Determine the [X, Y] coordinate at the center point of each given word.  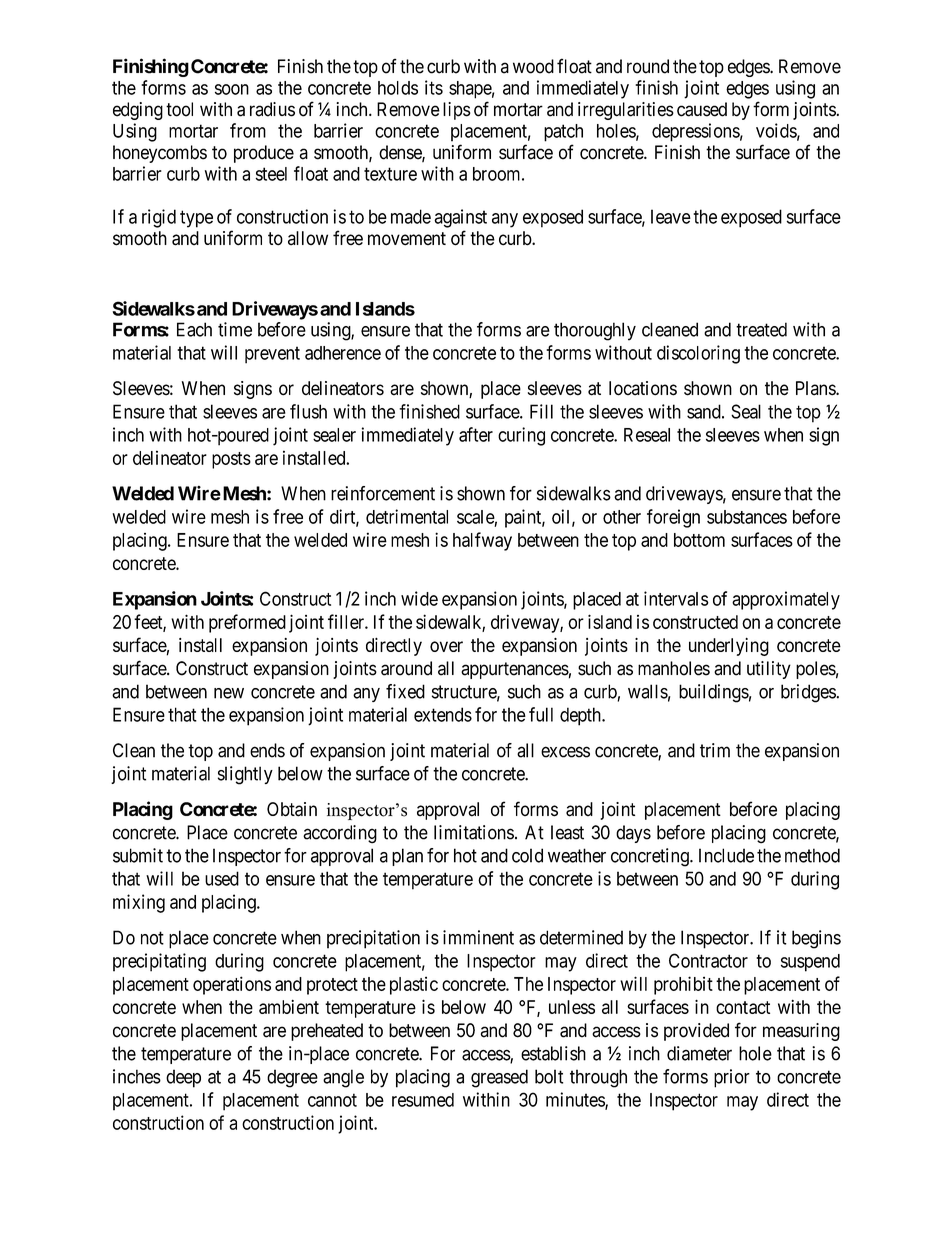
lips [457, 111]
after [476, 434]
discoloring [698, 354]
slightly [245, 775]
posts [231, 460]
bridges [808, 693]
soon [232, 89]
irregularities [626, 111]
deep [183, 1078]
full [541, 714]
